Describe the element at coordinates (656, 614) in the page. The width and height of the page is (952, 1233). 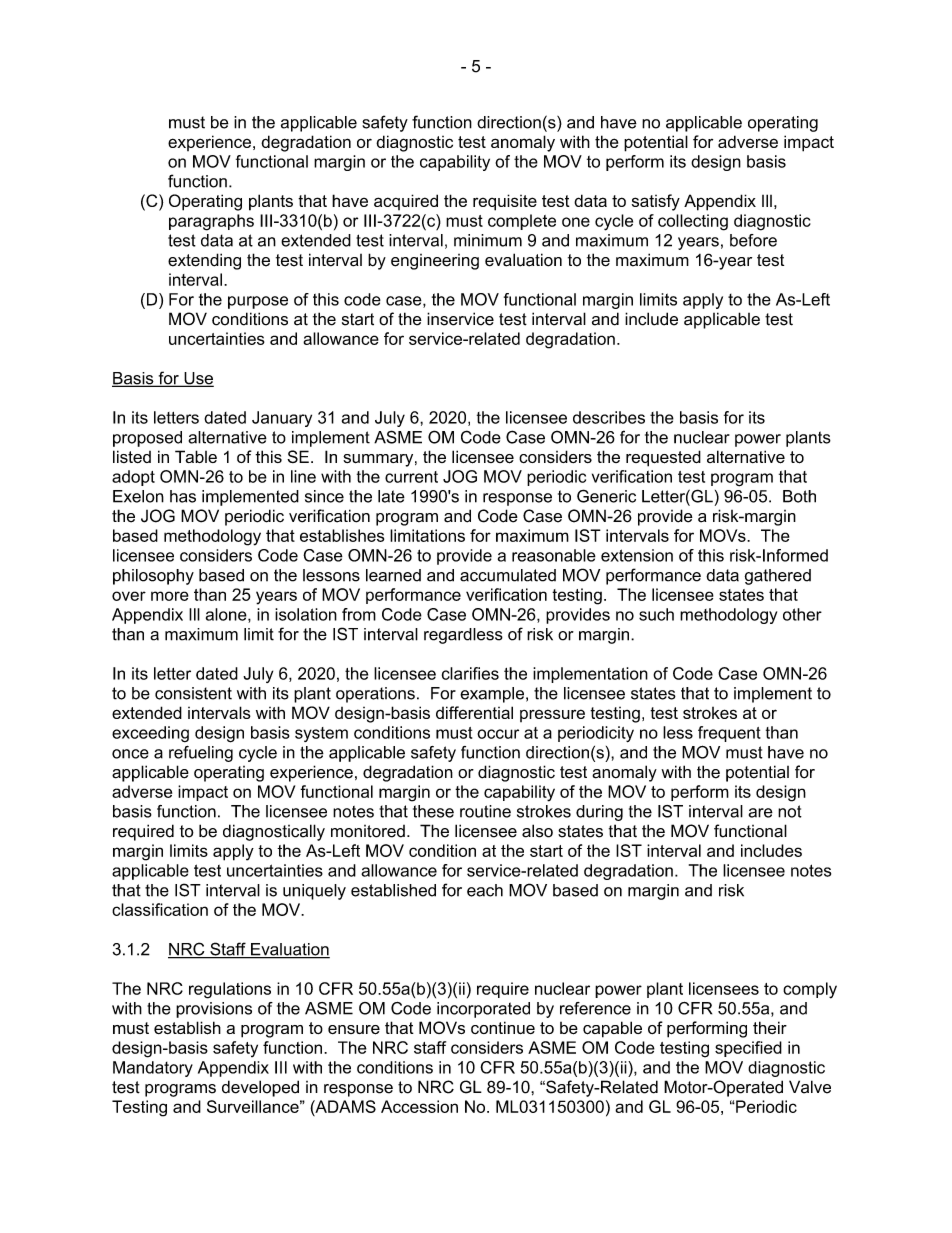
I see `such` at that location.
